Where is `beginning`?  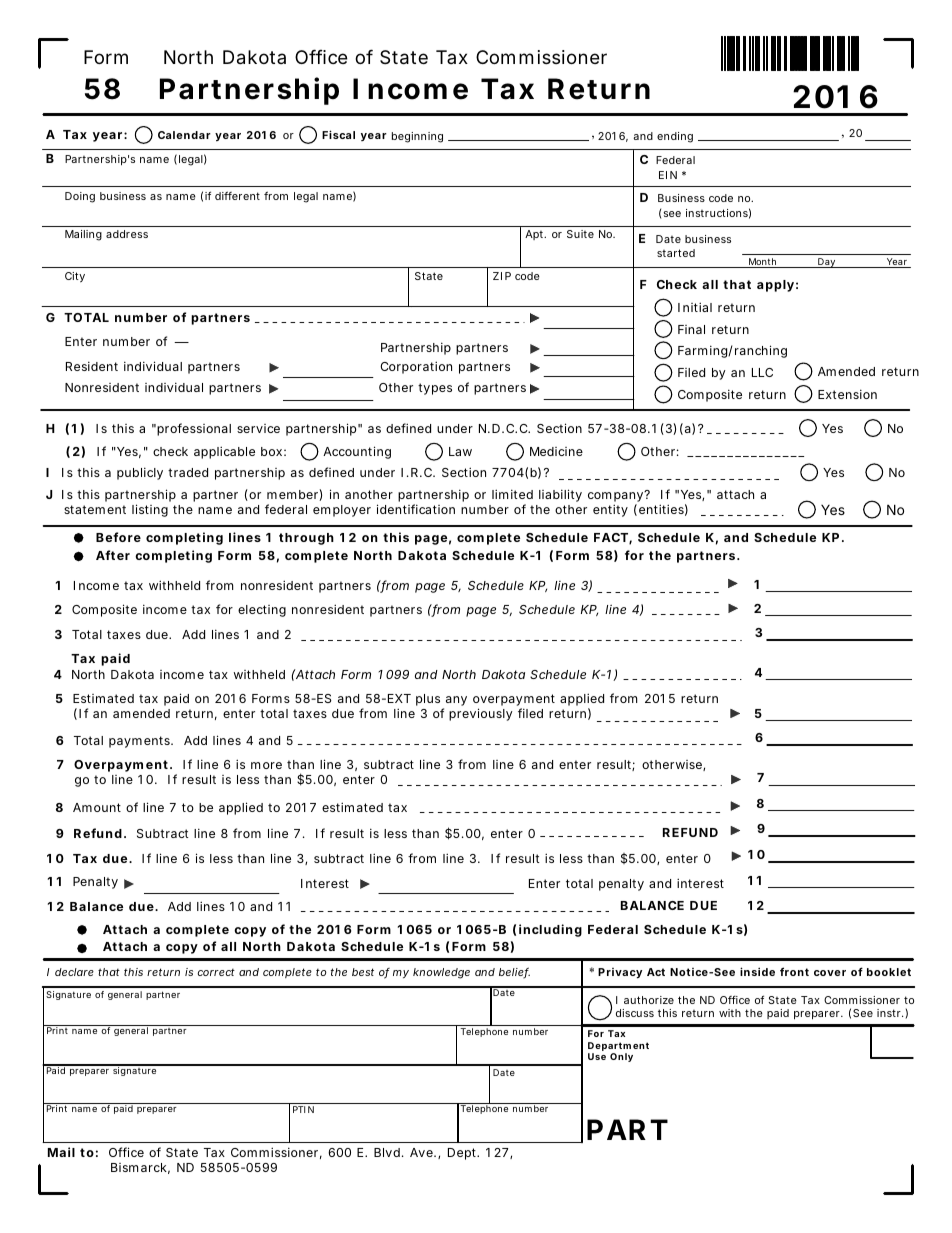
beginning is located at coordinates (417, 137).
